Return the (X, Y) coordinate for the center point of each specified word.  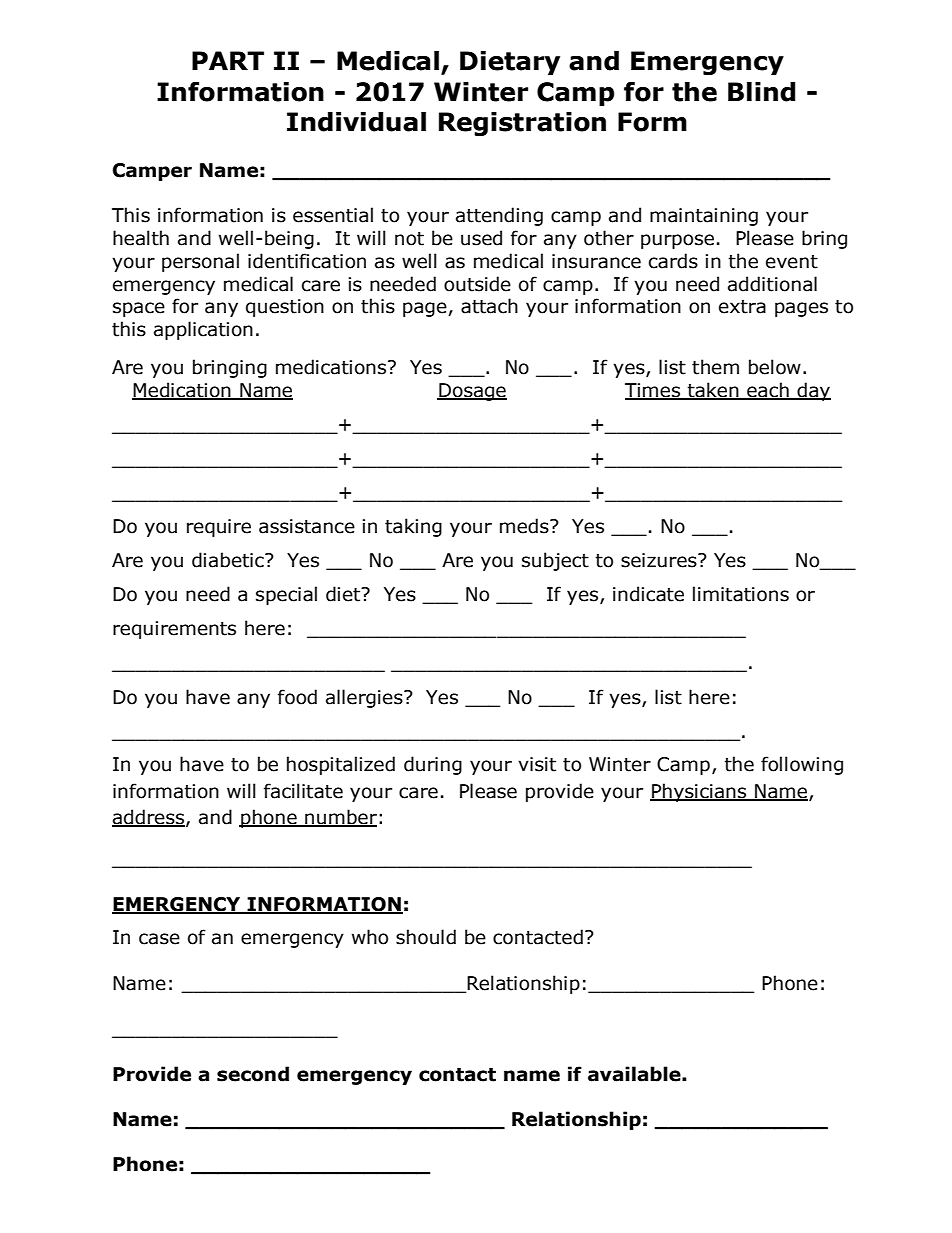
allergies (365, 698)
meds (525, 526)
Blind (762, 91)
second (253, 1074)
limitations (741, 594)
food (297, 697)
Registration (522, 123)
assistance (307, 526)
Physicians (699, 792)
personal (200, 262)
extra (742, 307)
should (426, 937)
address (149, 817)
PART (228, 60)
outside (477, 284)
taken (713, 391)
